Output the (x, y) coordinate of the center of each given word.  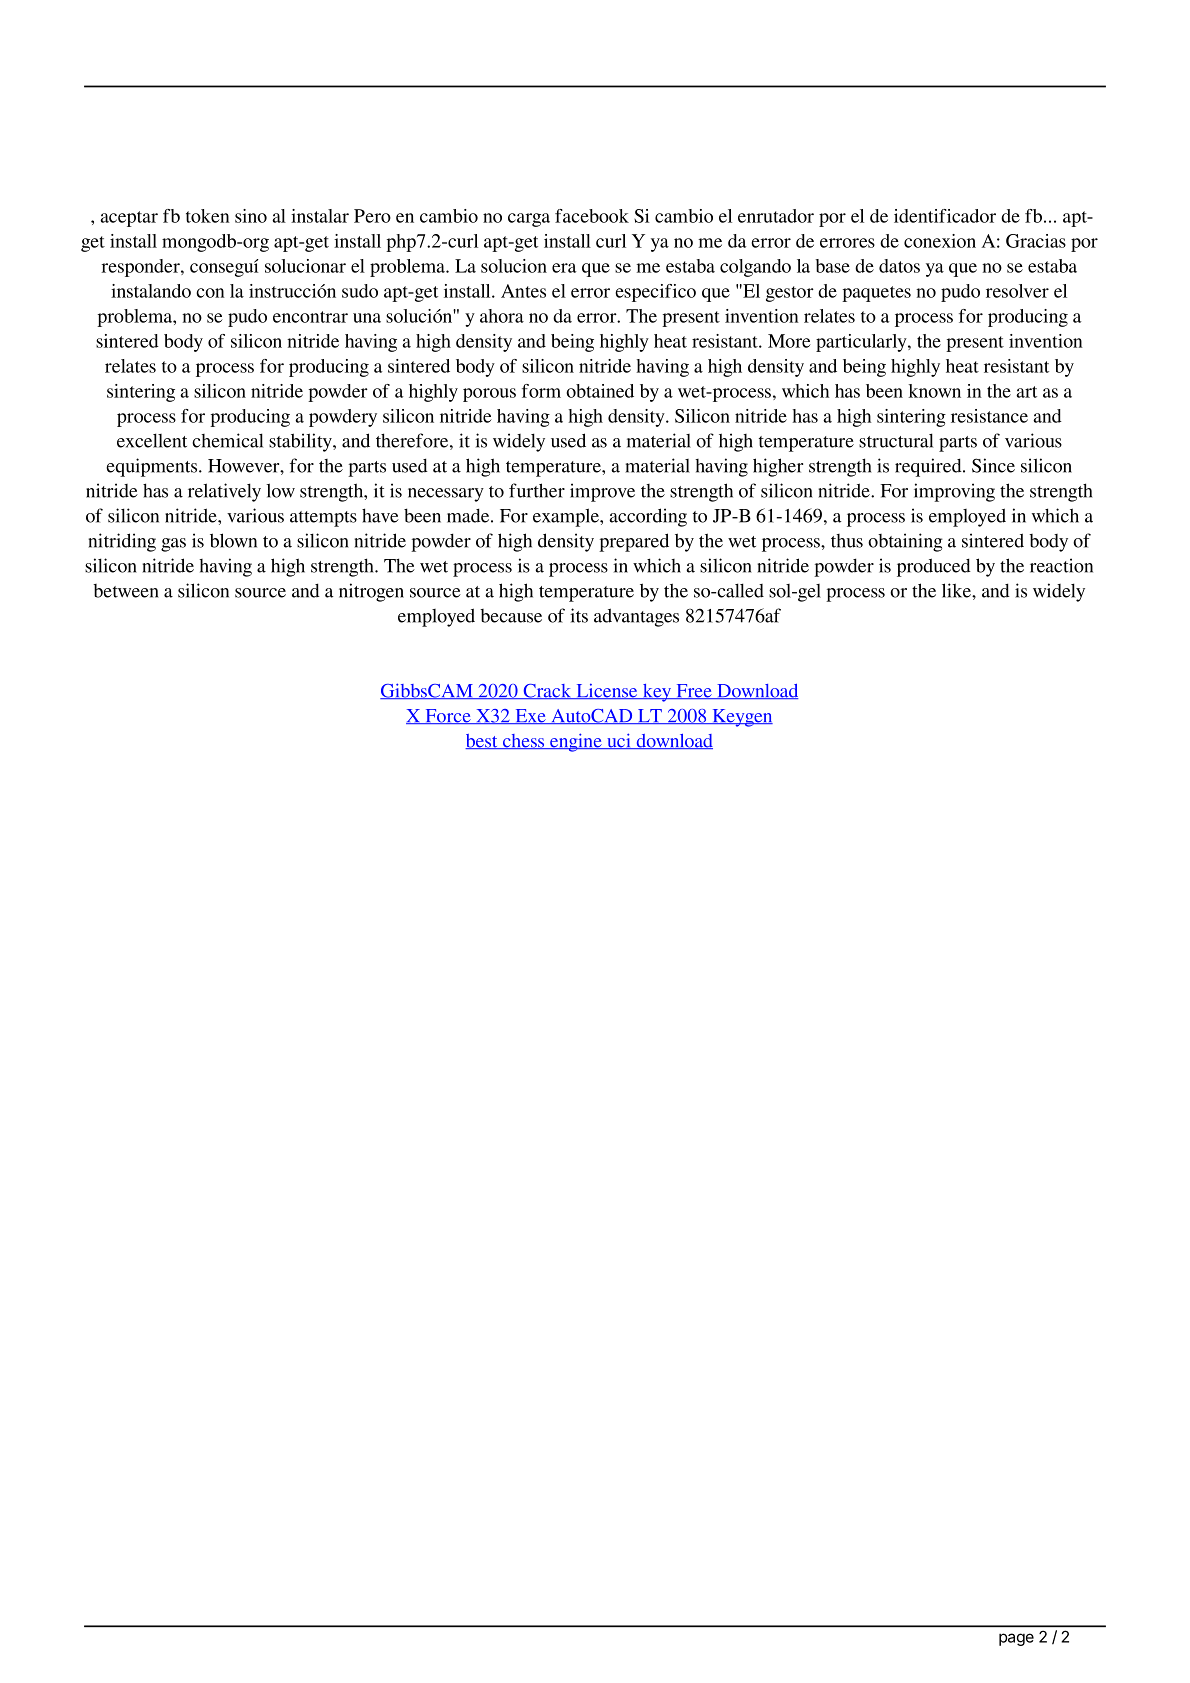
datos (899, 266)
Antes (523, 291)
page (1016, 1639)
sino (251, 216)
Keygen (741, 718)
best (482, 741)
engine (576, 742)
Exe (530, 716)
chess (523, 741)
